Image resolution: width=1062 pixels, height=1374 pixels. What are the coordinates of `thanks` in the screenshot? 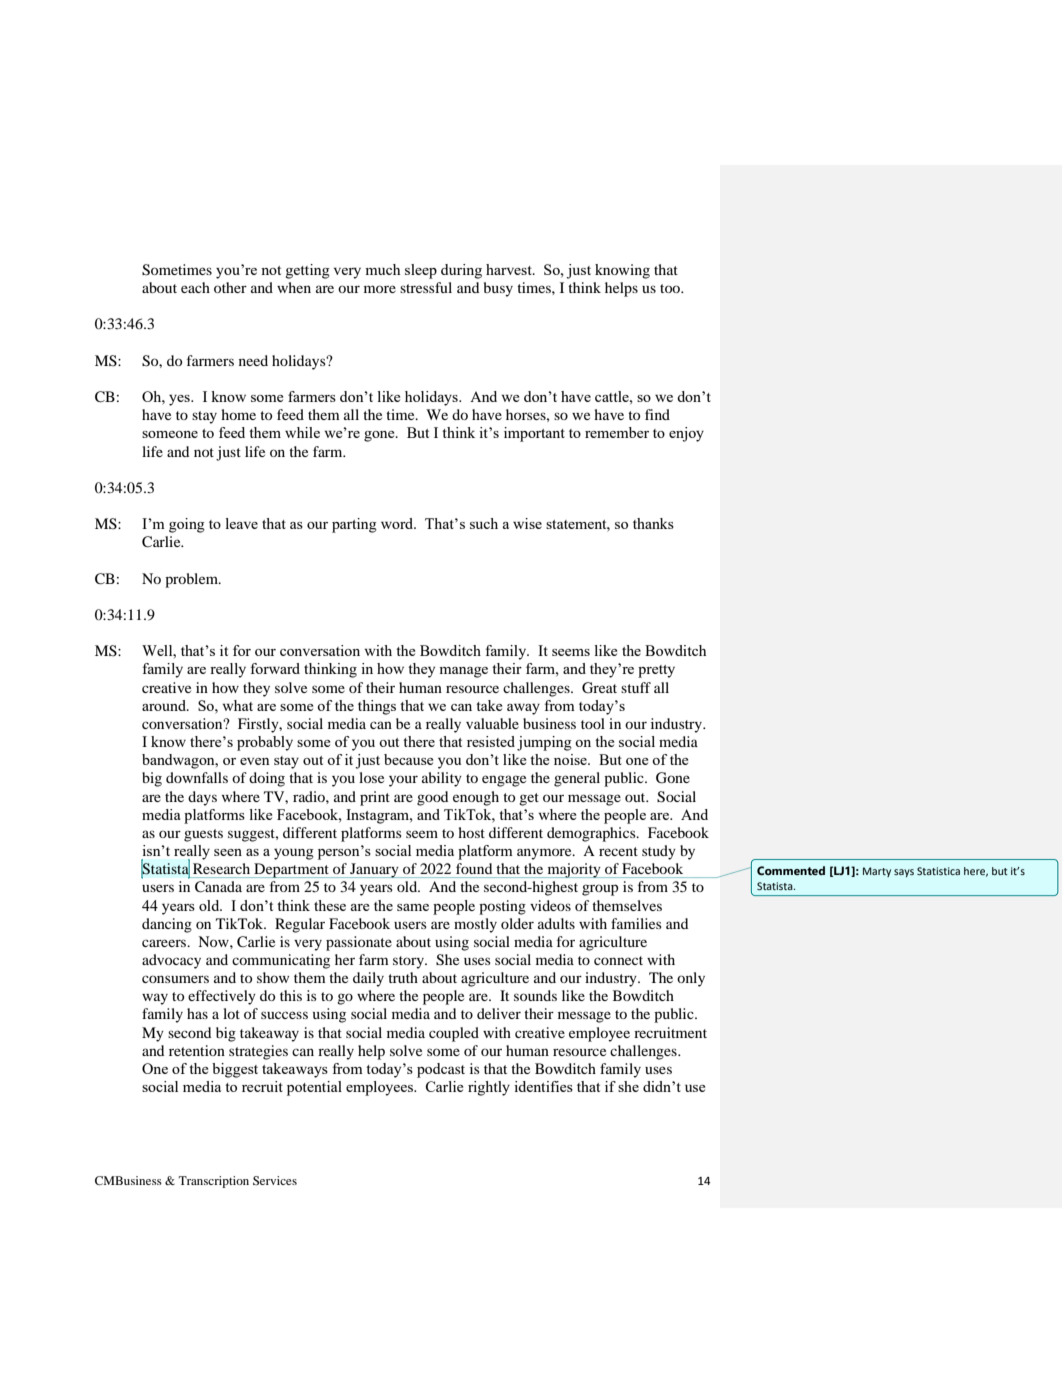 It's located at (653, 523).
